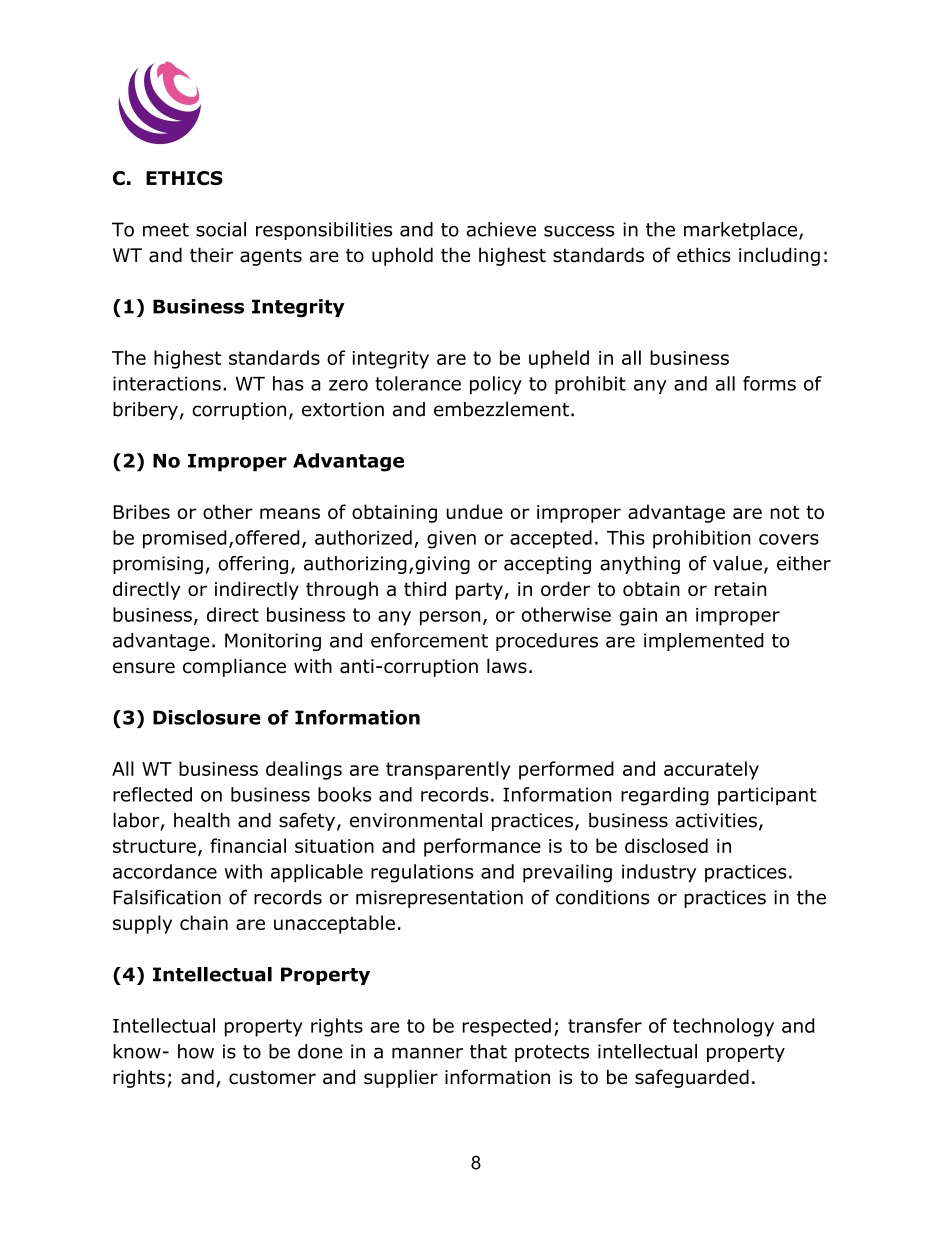 This screenshot has width=952, height=1233. What do you see at coordinates (711, 770) in the screenshot?
I see `accurately` at bounding box center [711, 770].
